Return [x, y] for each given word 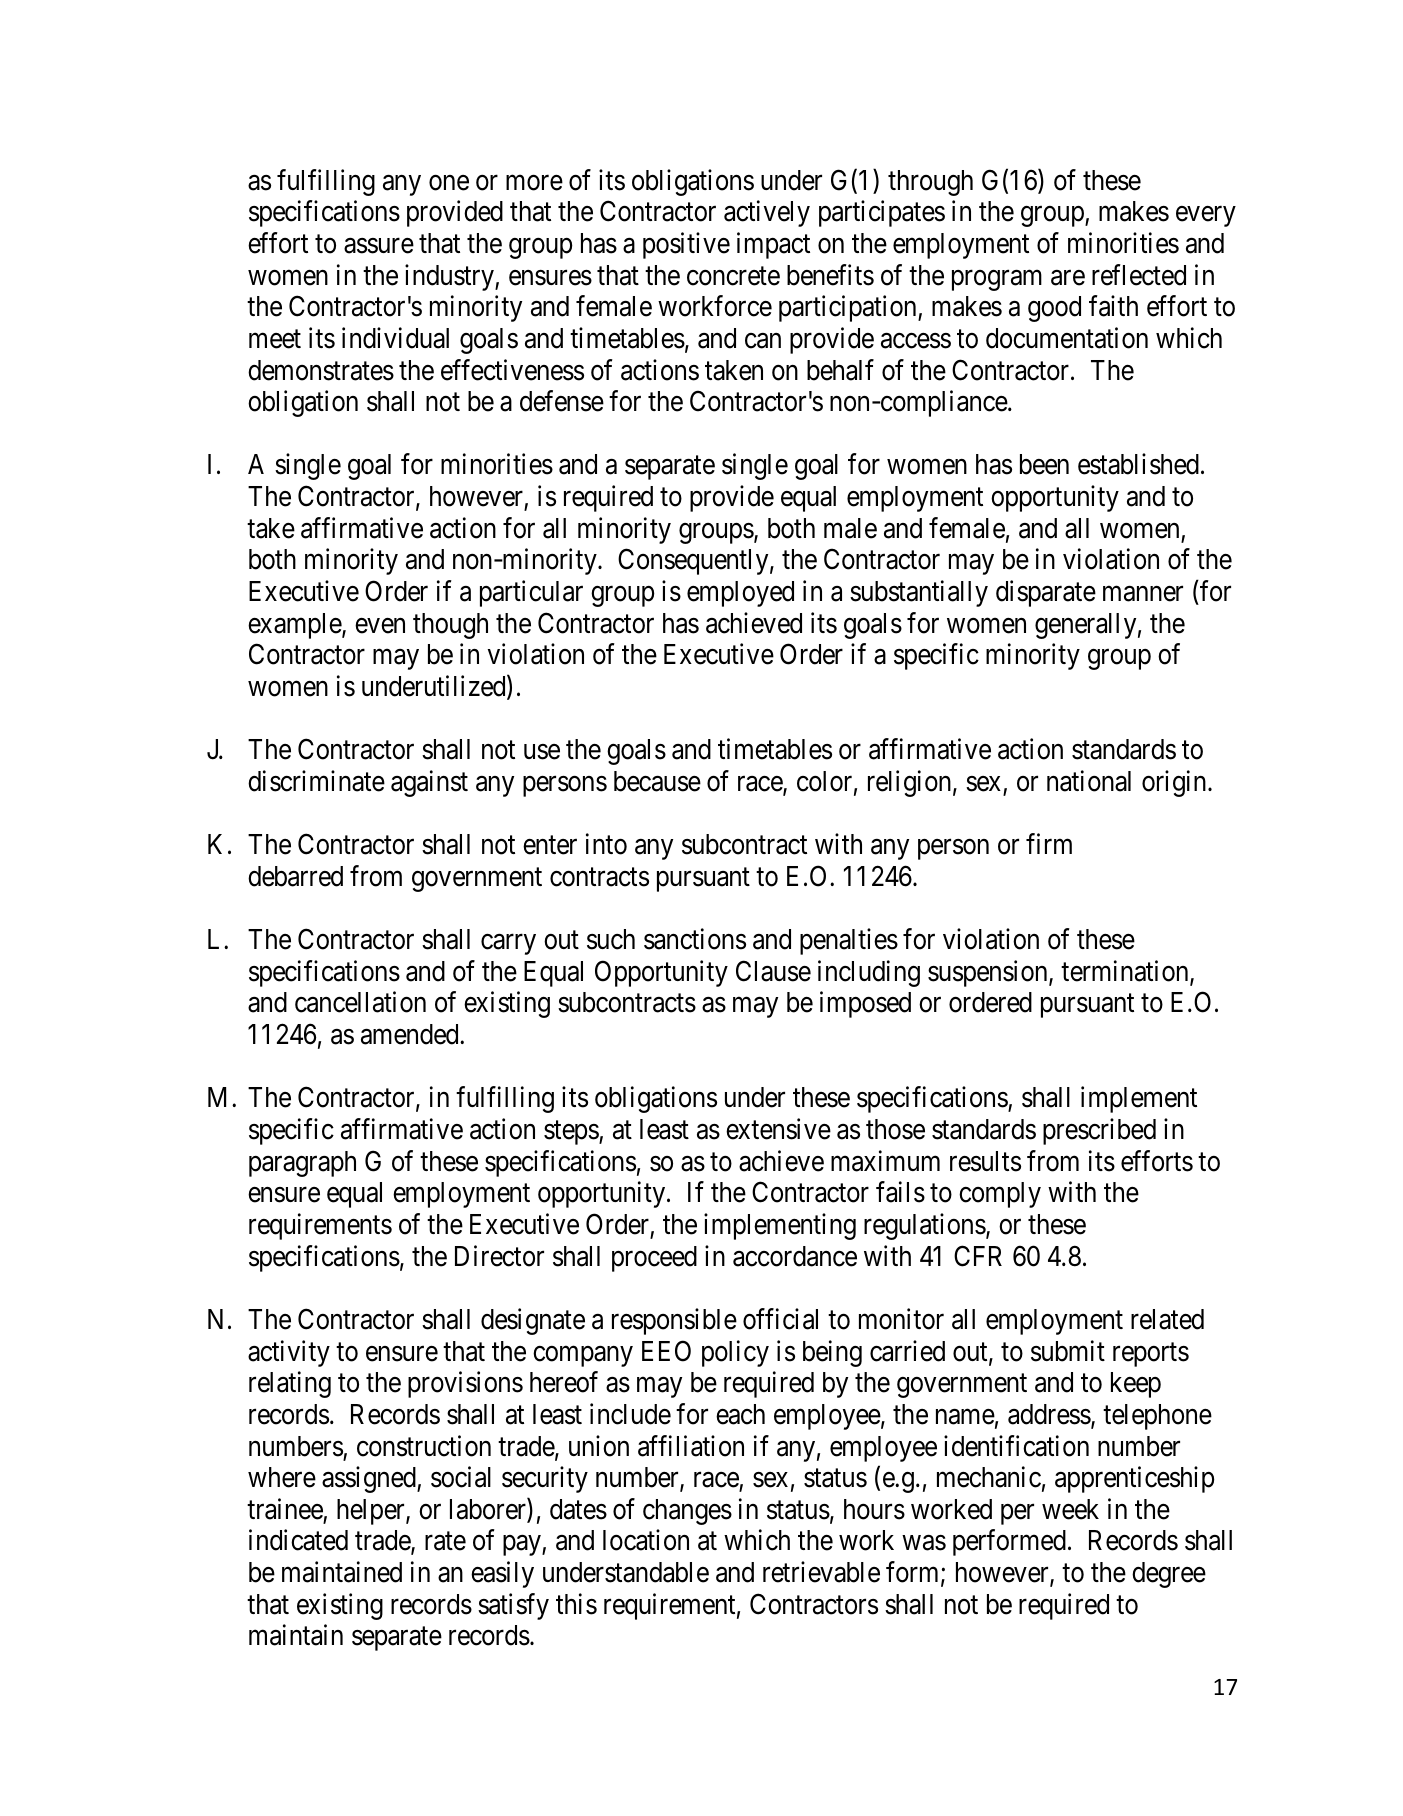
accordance [795, 1256]
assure [379, 246]
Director [499, 1256]
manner [1143, 594]
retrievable [821, 1572]
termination [1126, 972]
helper [372, 1512]
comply [1000, 1195]
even [380, 626]
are [1068, 278]
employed [740, 594]
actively [767, 214]
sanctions [695, 939]
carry [508, 945]
